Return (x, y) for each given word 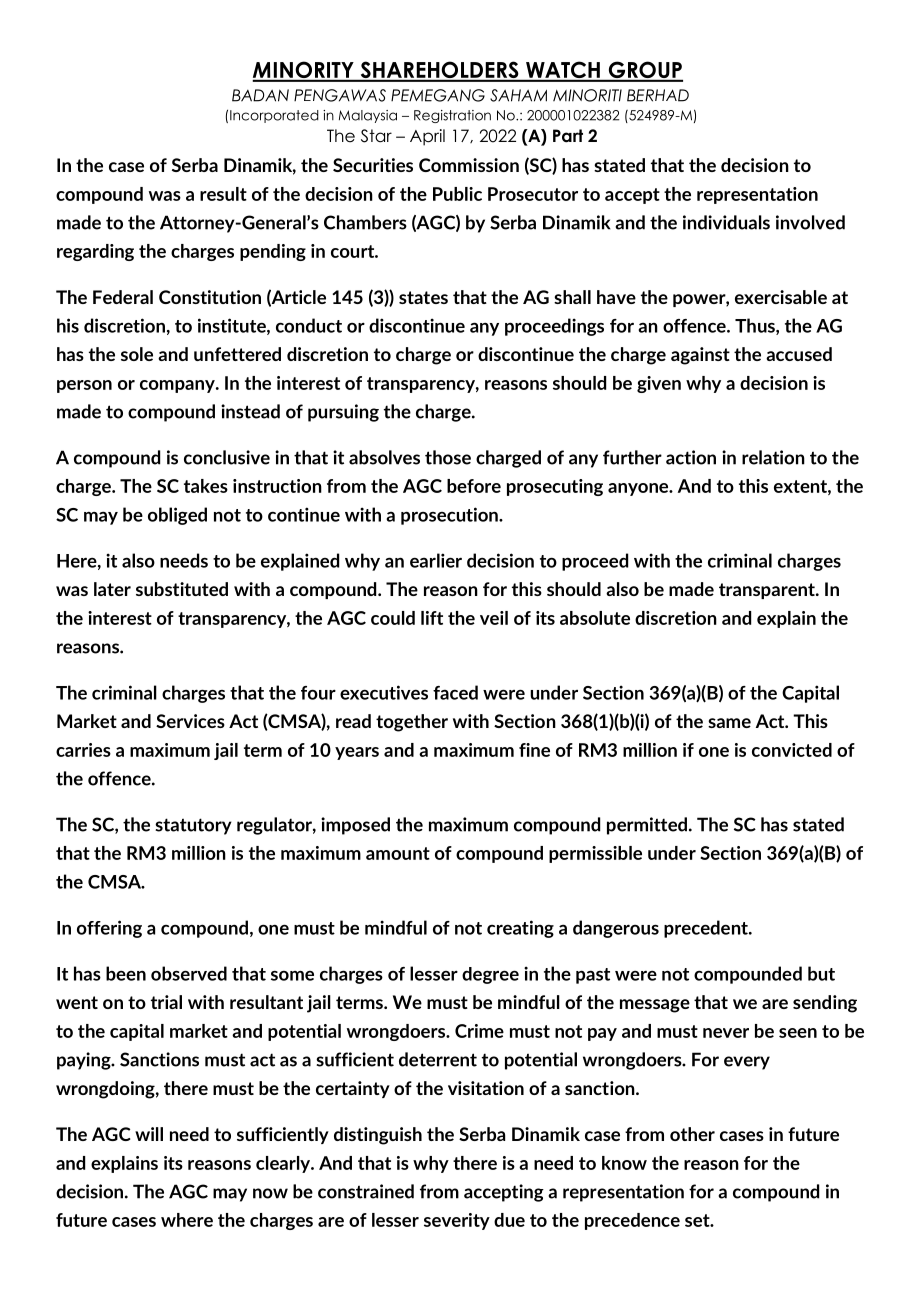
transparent (768, 591)
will (149, 1134)
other (692, 1134)
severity (457, 1221)
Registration (452, 116)
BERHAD (658, 95)
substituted (182, 589)
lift (432, 618)
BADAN (260, 95)
